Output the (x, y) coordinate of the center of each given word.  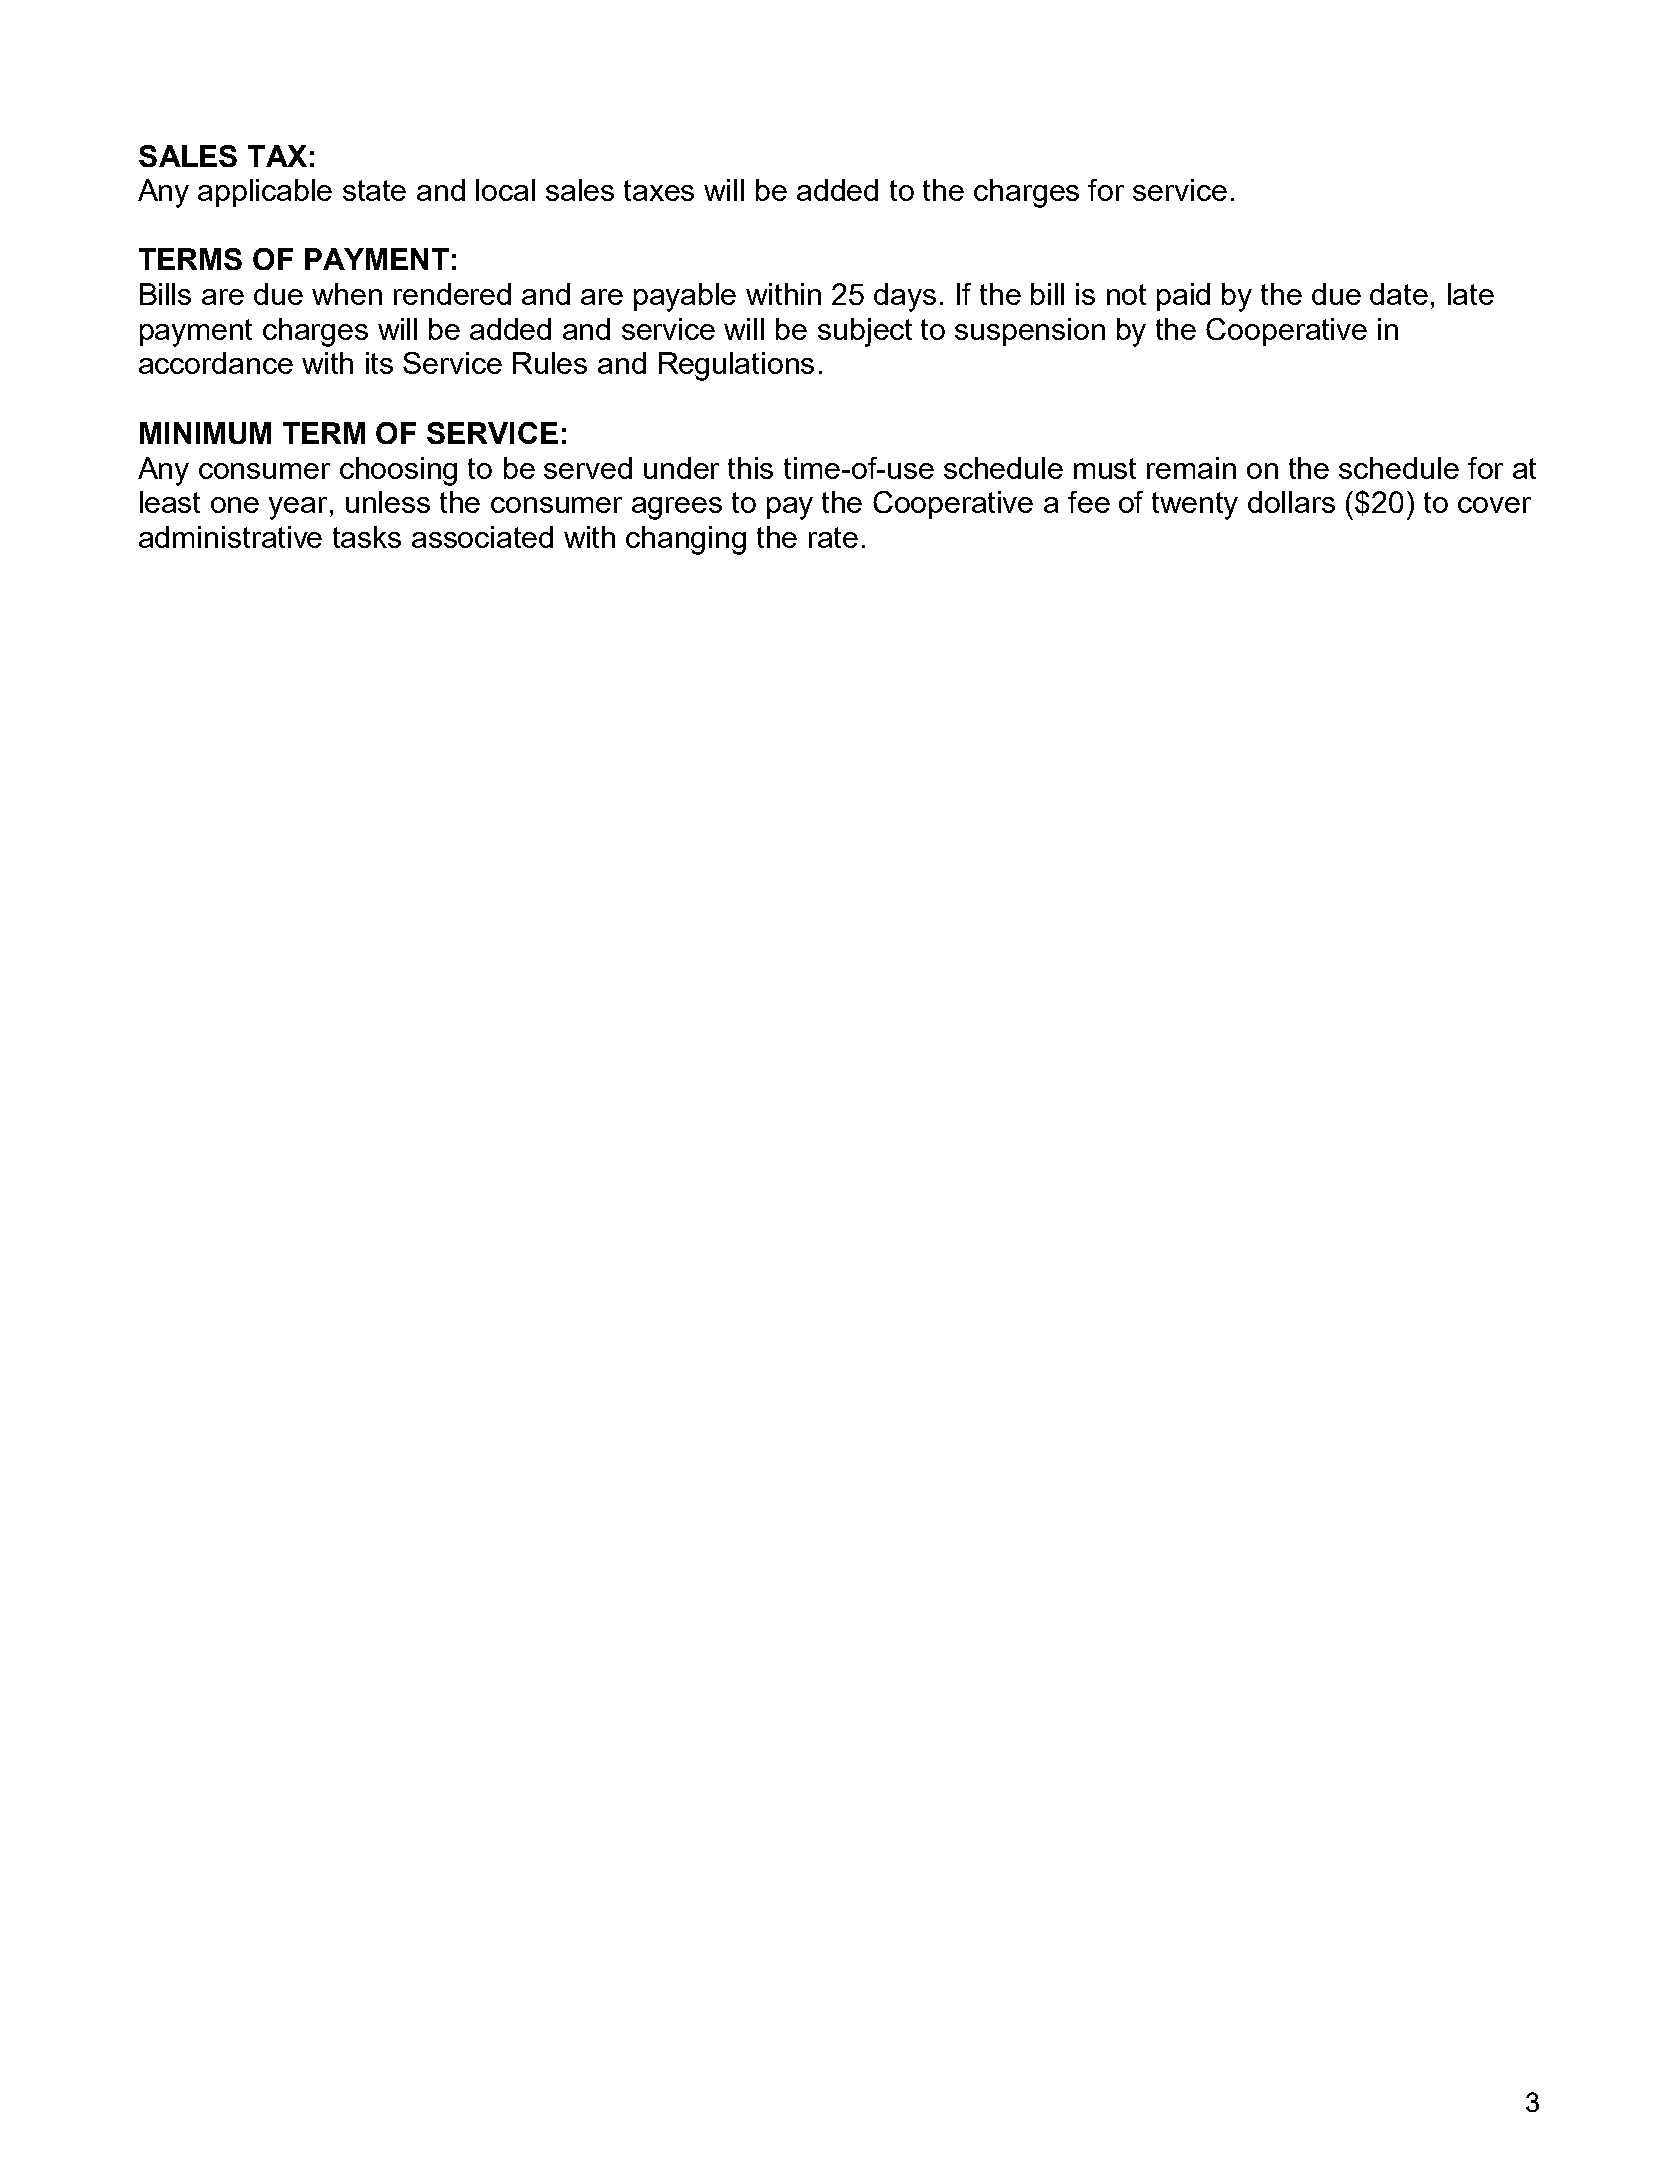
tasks (367, 537)
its (379, 363)
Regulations (736, 366)
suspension (1030, 332)
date (1399, 294)
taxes (659, 190)
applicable (265, 193)
